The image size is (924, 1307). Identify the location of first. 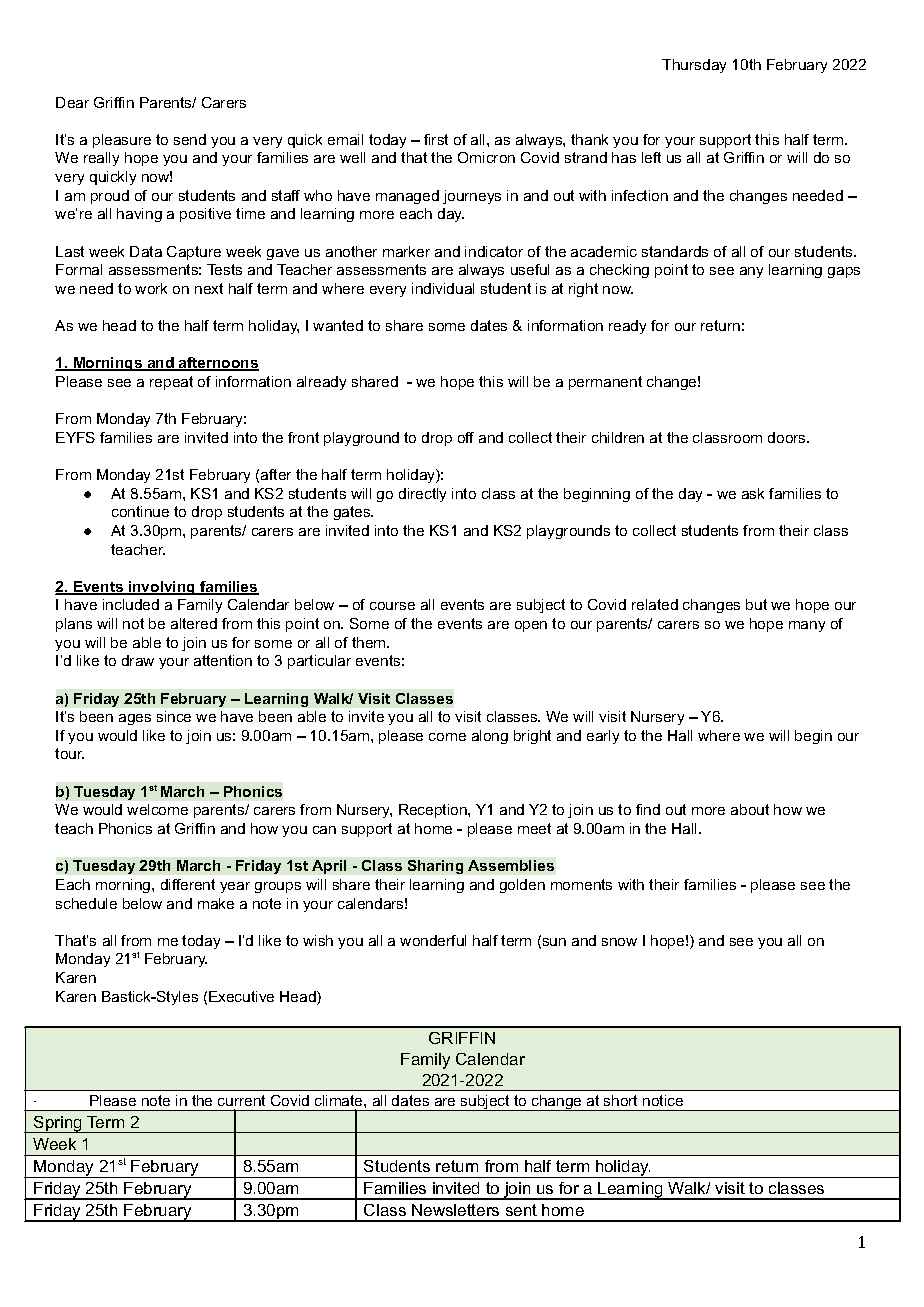
(436, 139).
